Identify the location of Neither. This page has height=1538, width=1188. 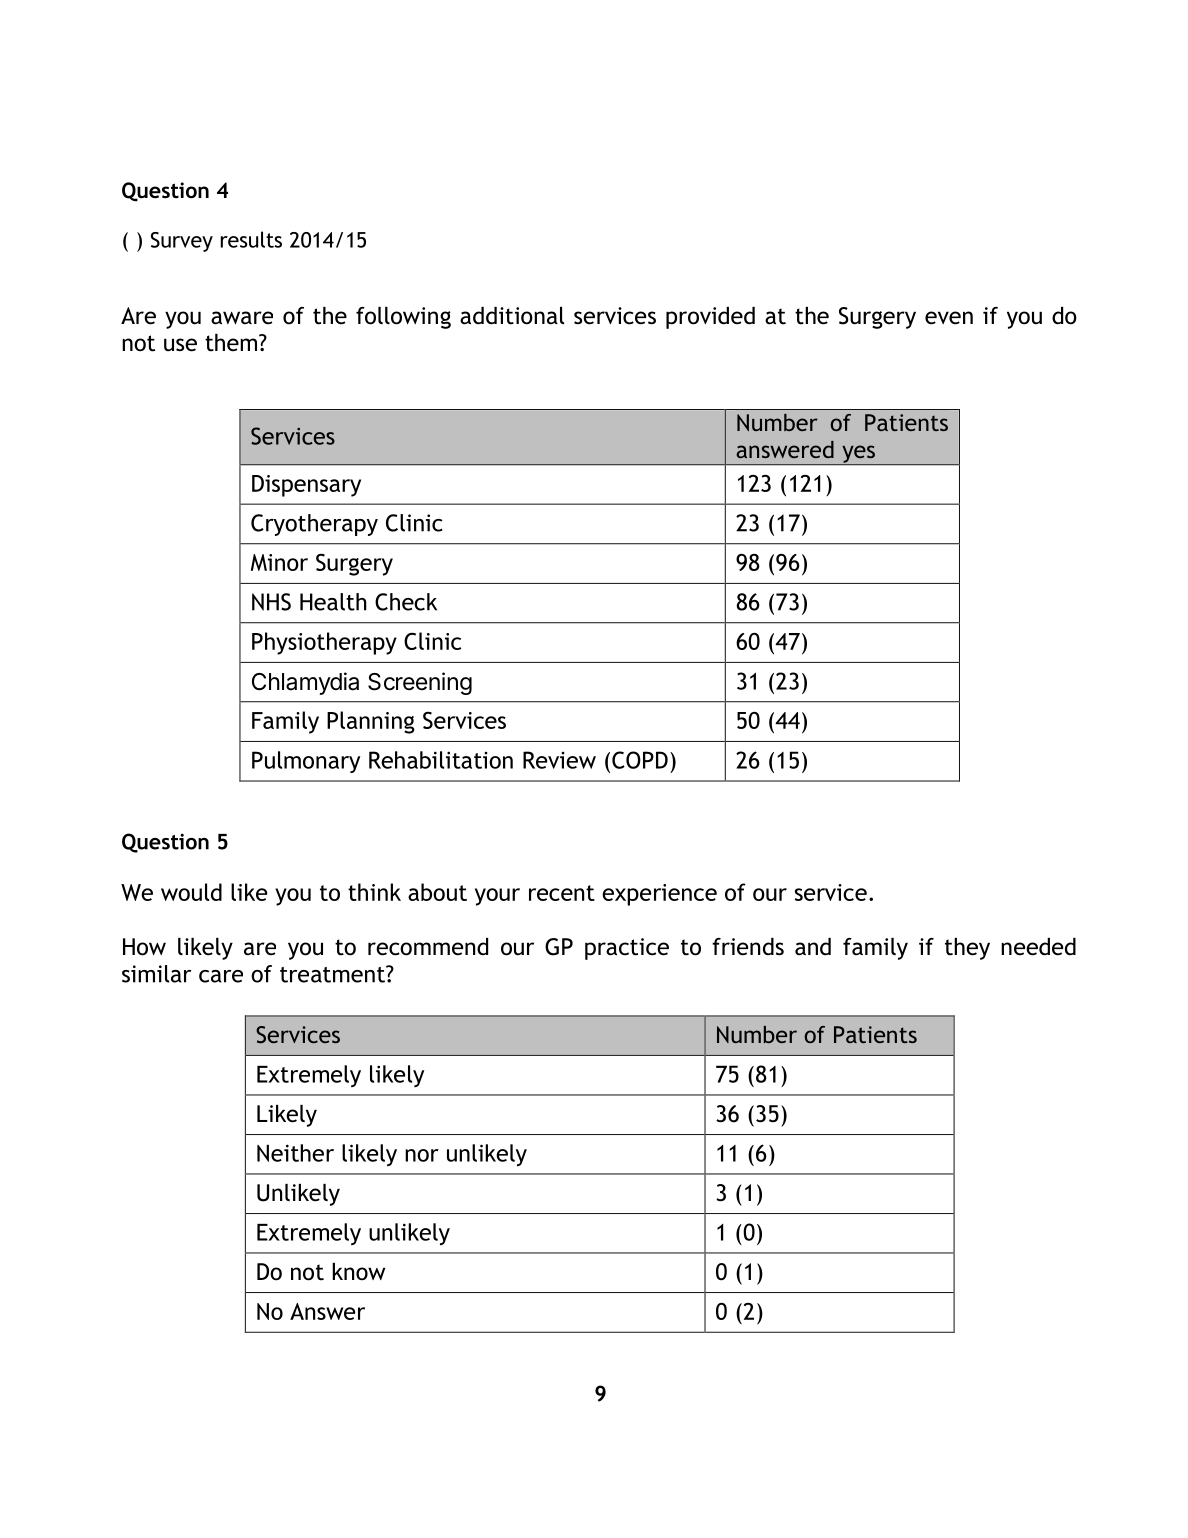
(295, 1153).
